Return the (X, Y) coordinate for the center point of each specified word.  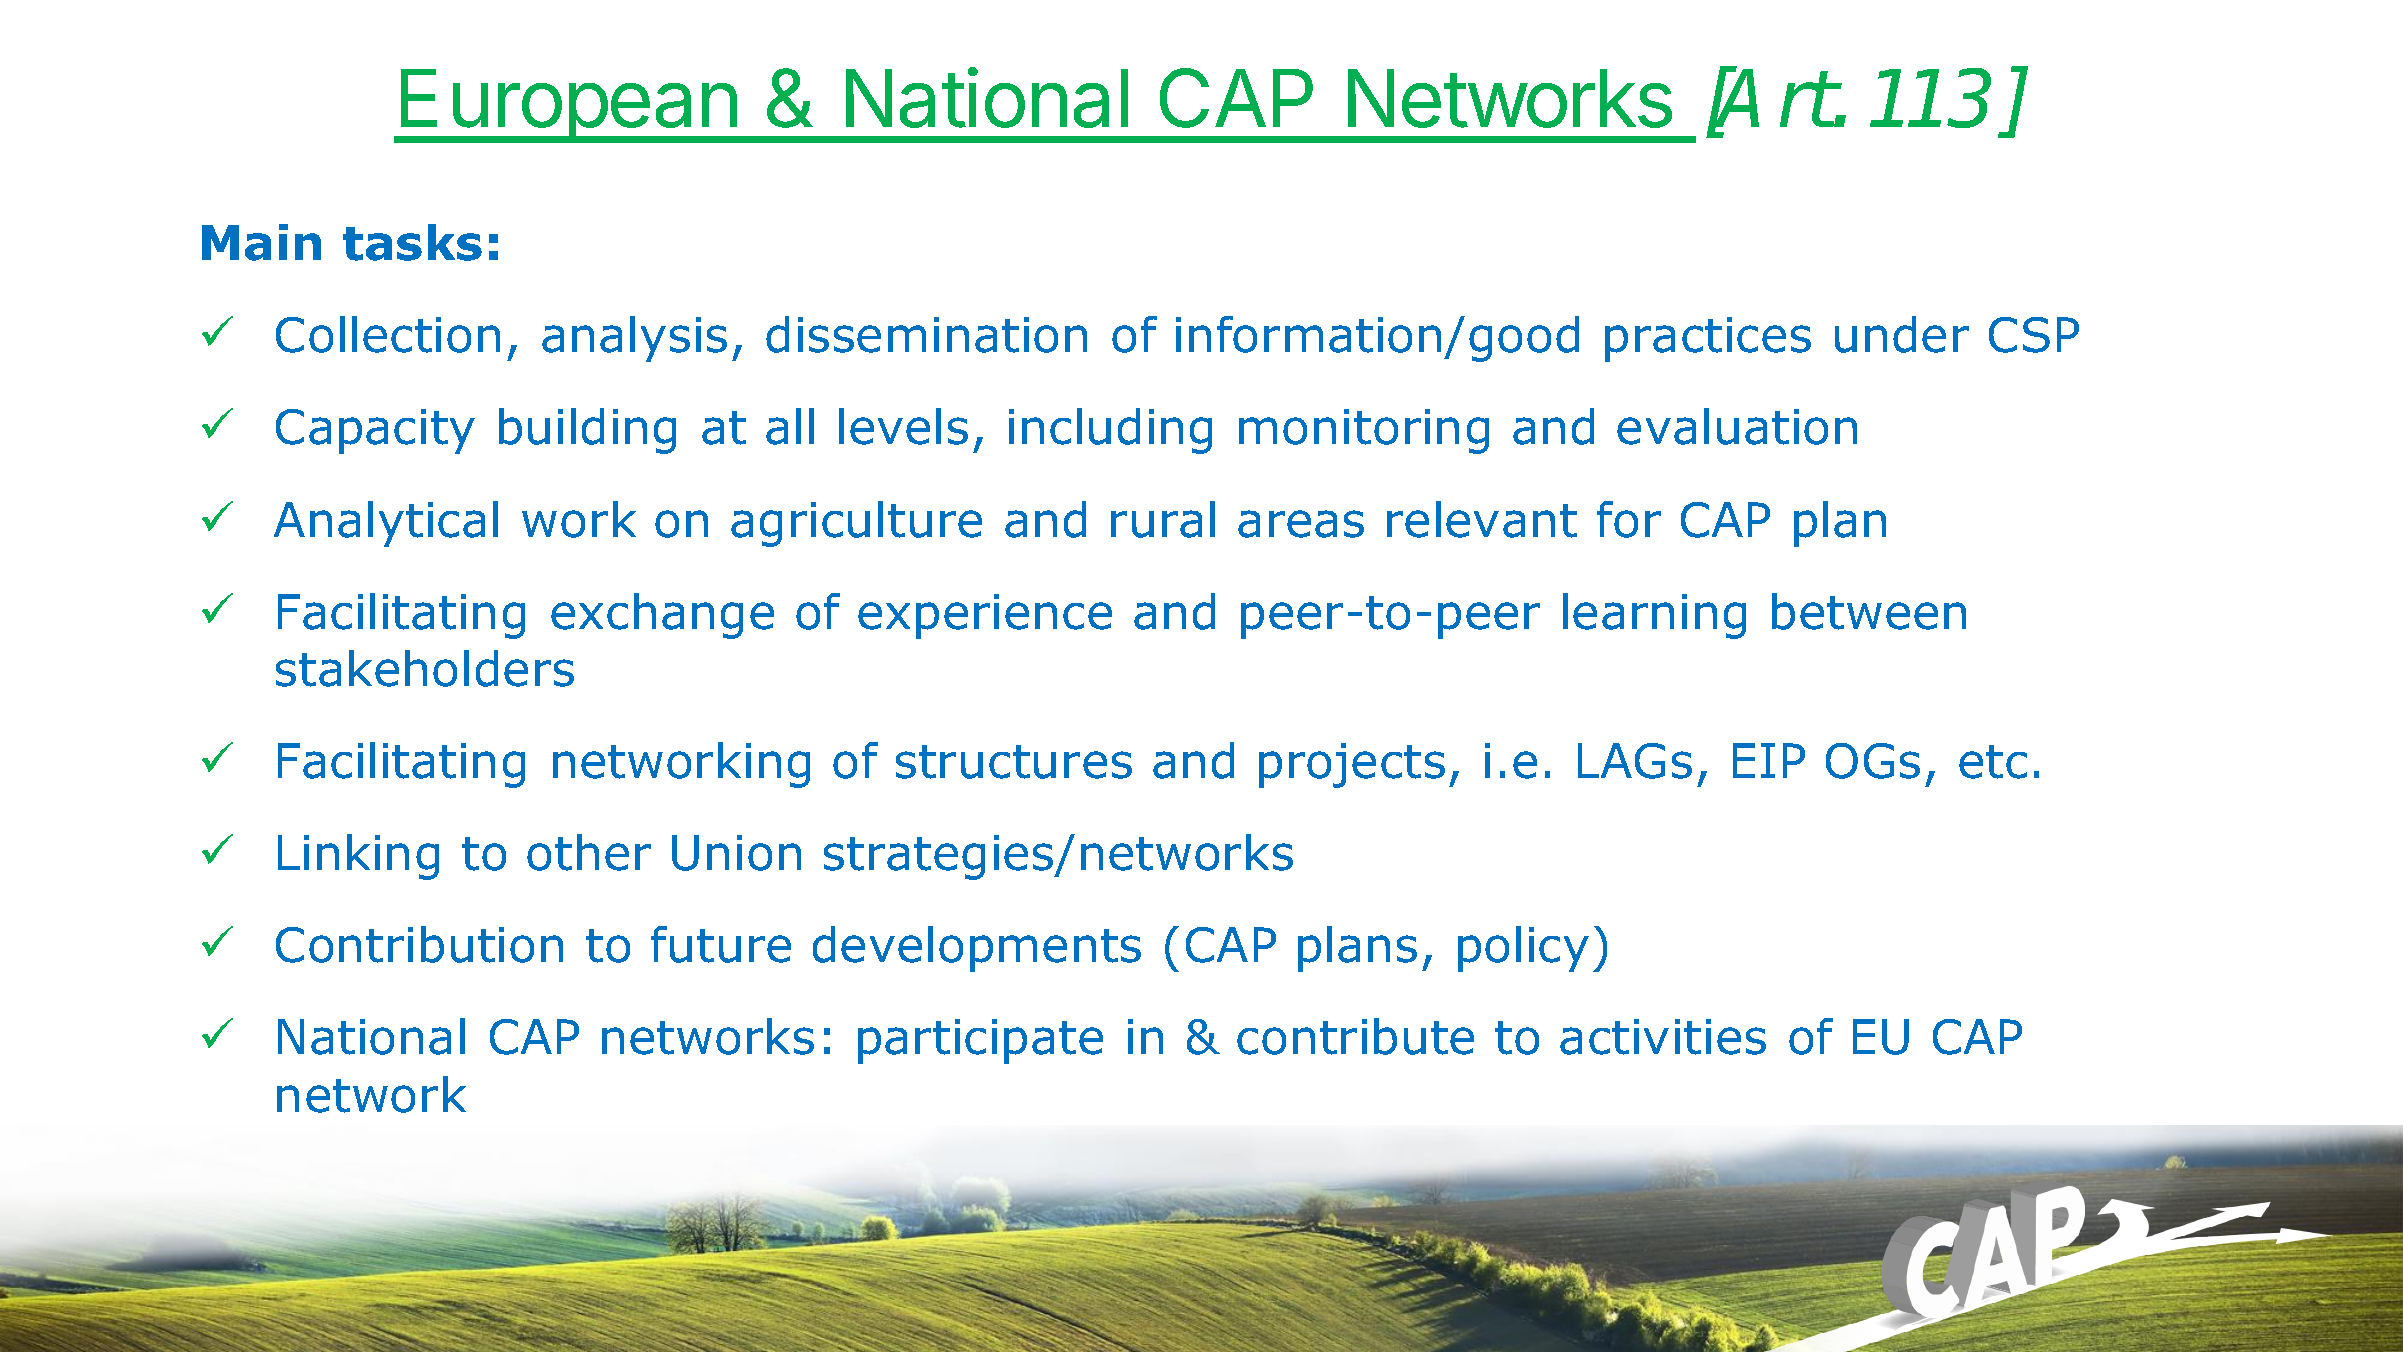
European (568, 106)
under (1902, 334)
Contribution (419, 944)
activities (1663, 1037)
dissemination (926, 334)
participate (980, 1041)
